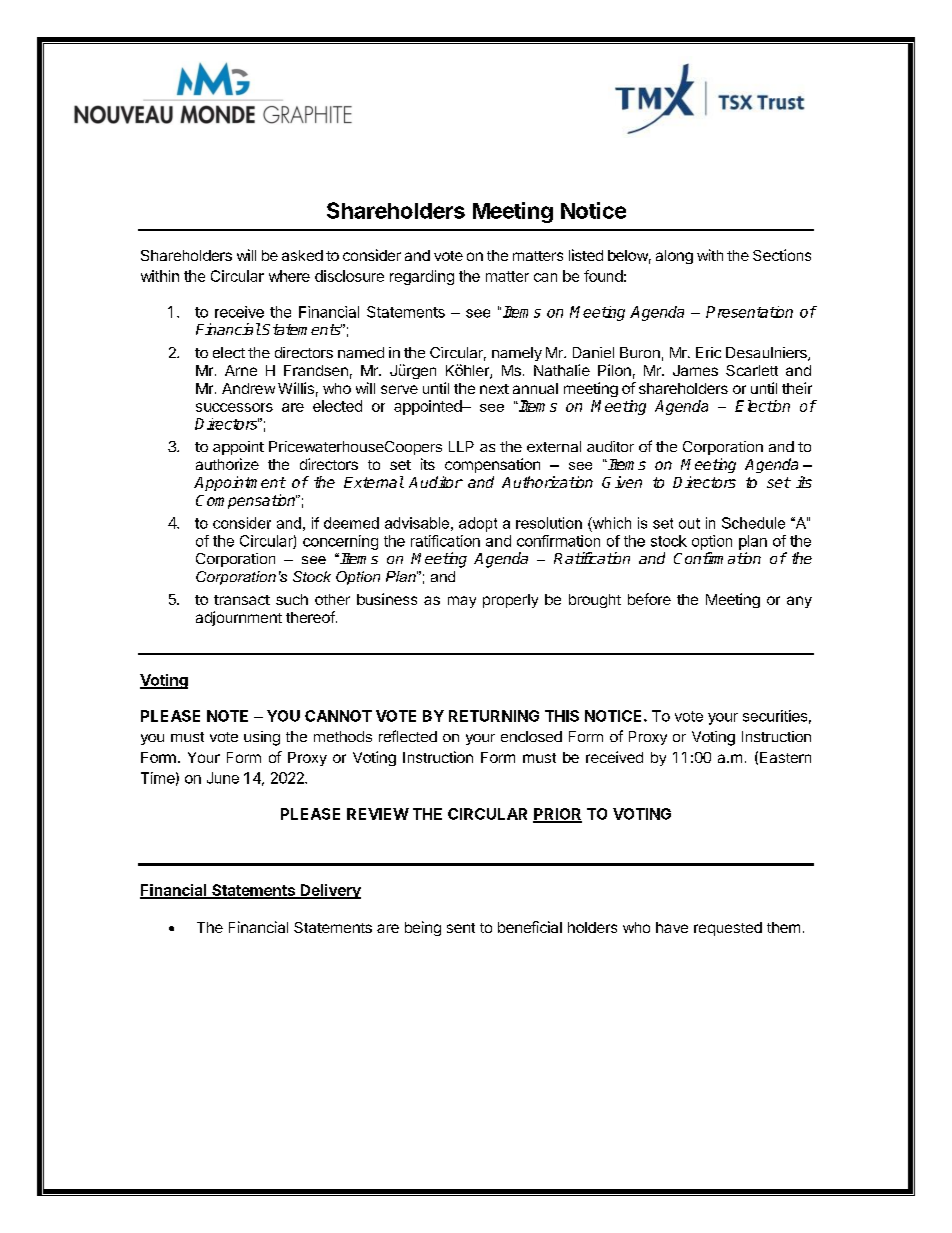  I want to click on successors, so click(234, 407).
